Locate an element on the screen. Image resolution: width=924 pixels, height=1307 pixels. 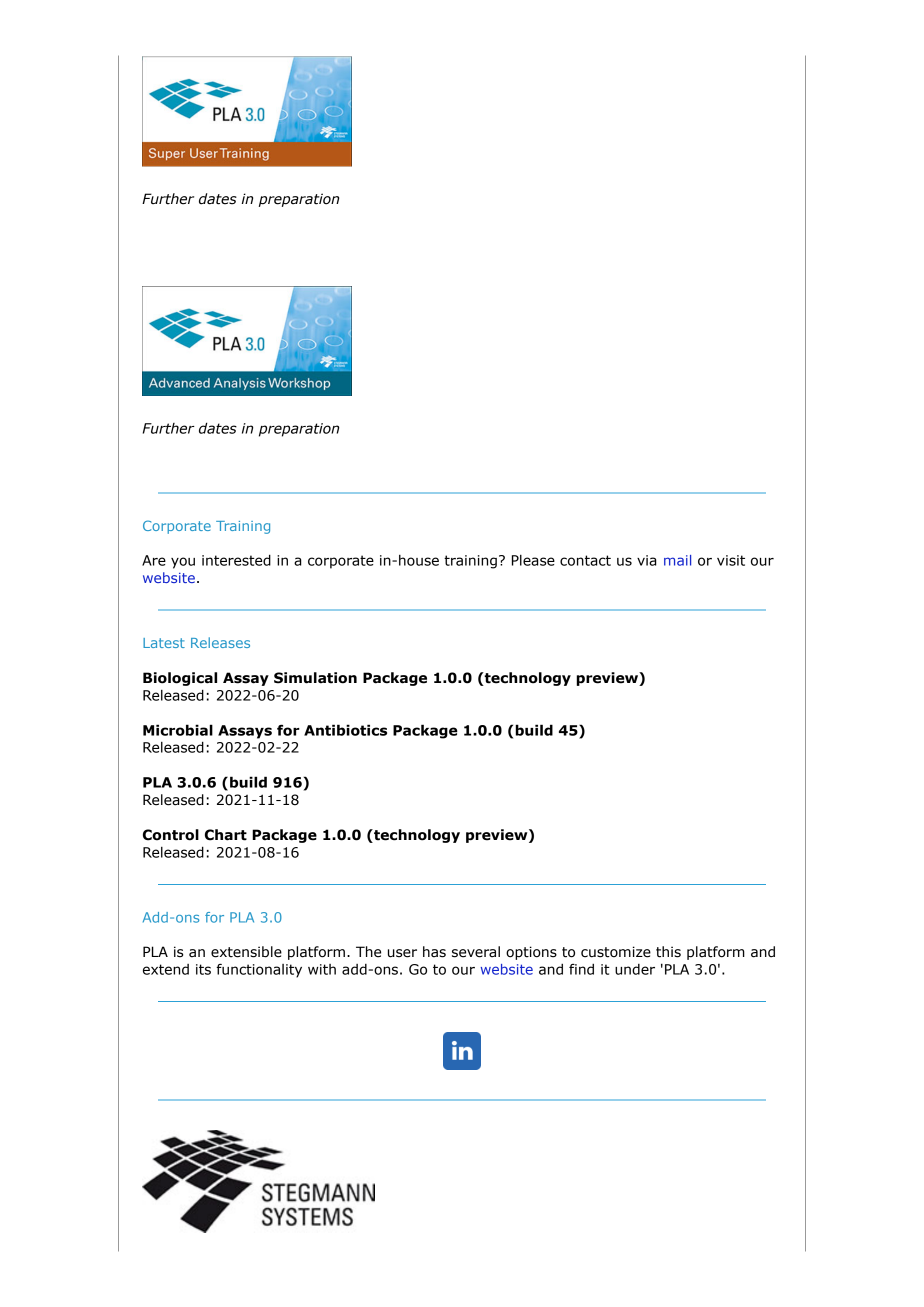
interested is located at coordinates (236, 560).
